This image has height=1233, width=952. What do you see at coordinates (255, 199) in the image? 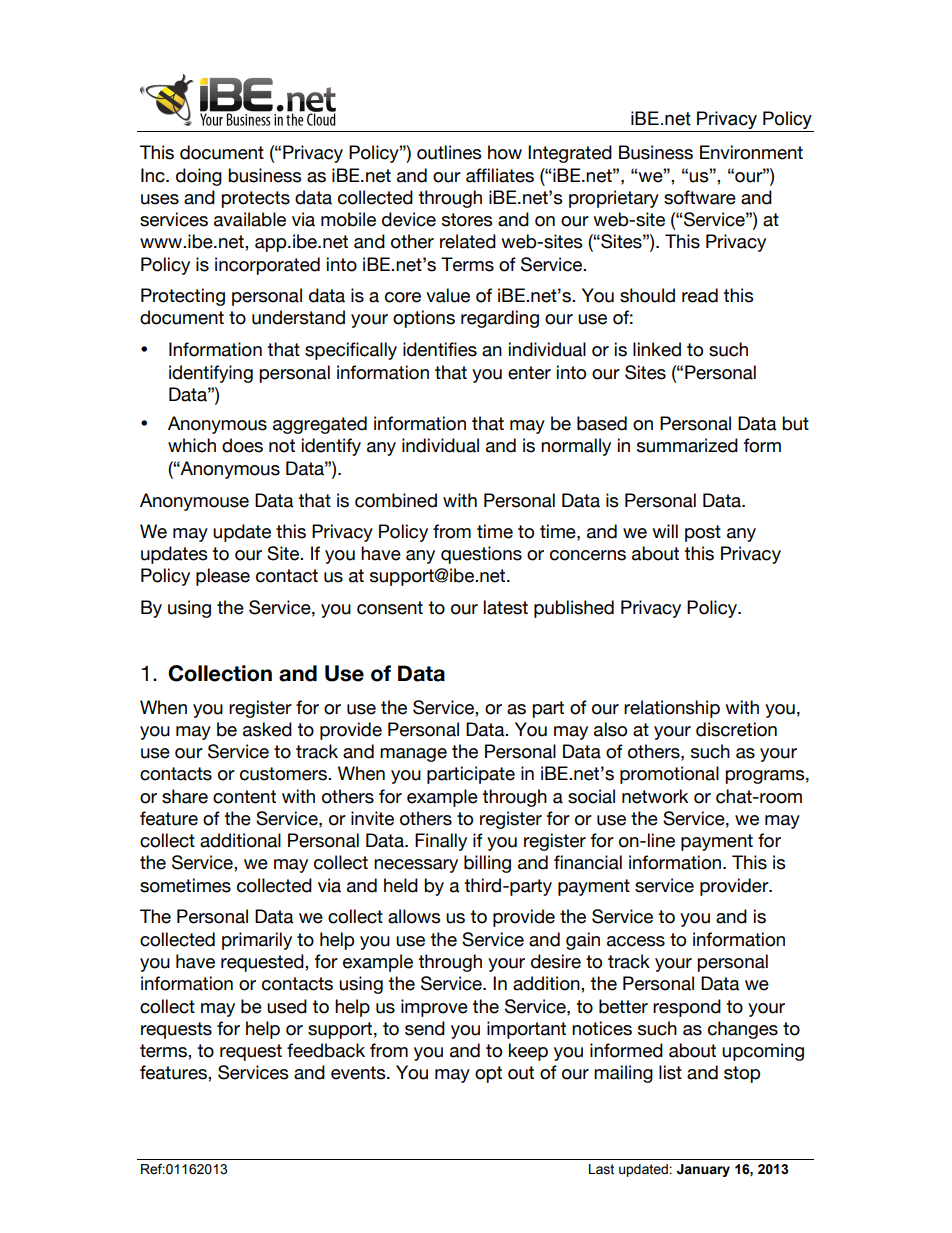
I see `protects` at bounding box center [255, 199].
